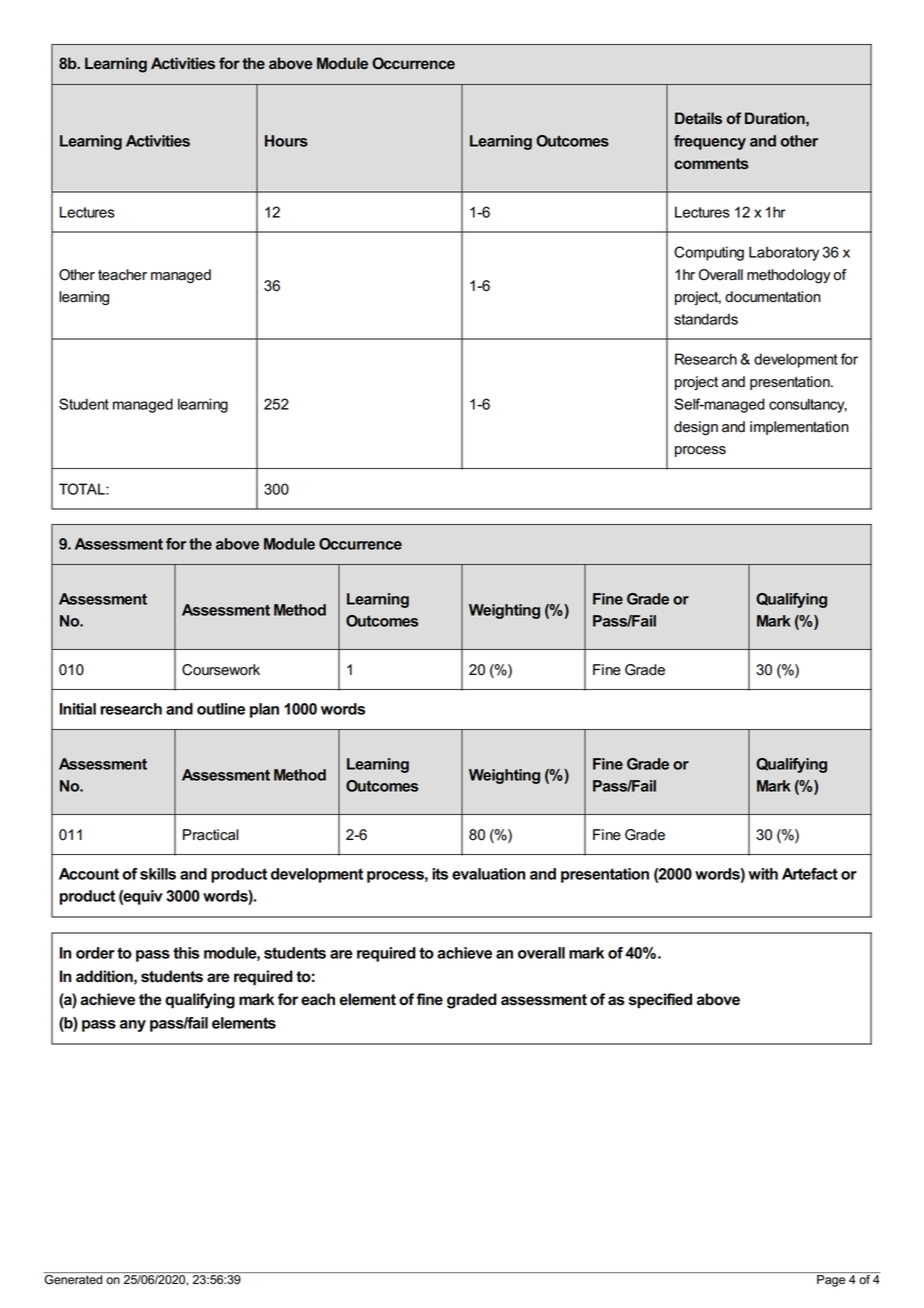 Image resolution: width=924 pixels, height=1308 pixels. What do you see at coordinates (74, 1278) in the screenshot?
I see `Generated` at bounding box center [74, 1278].
